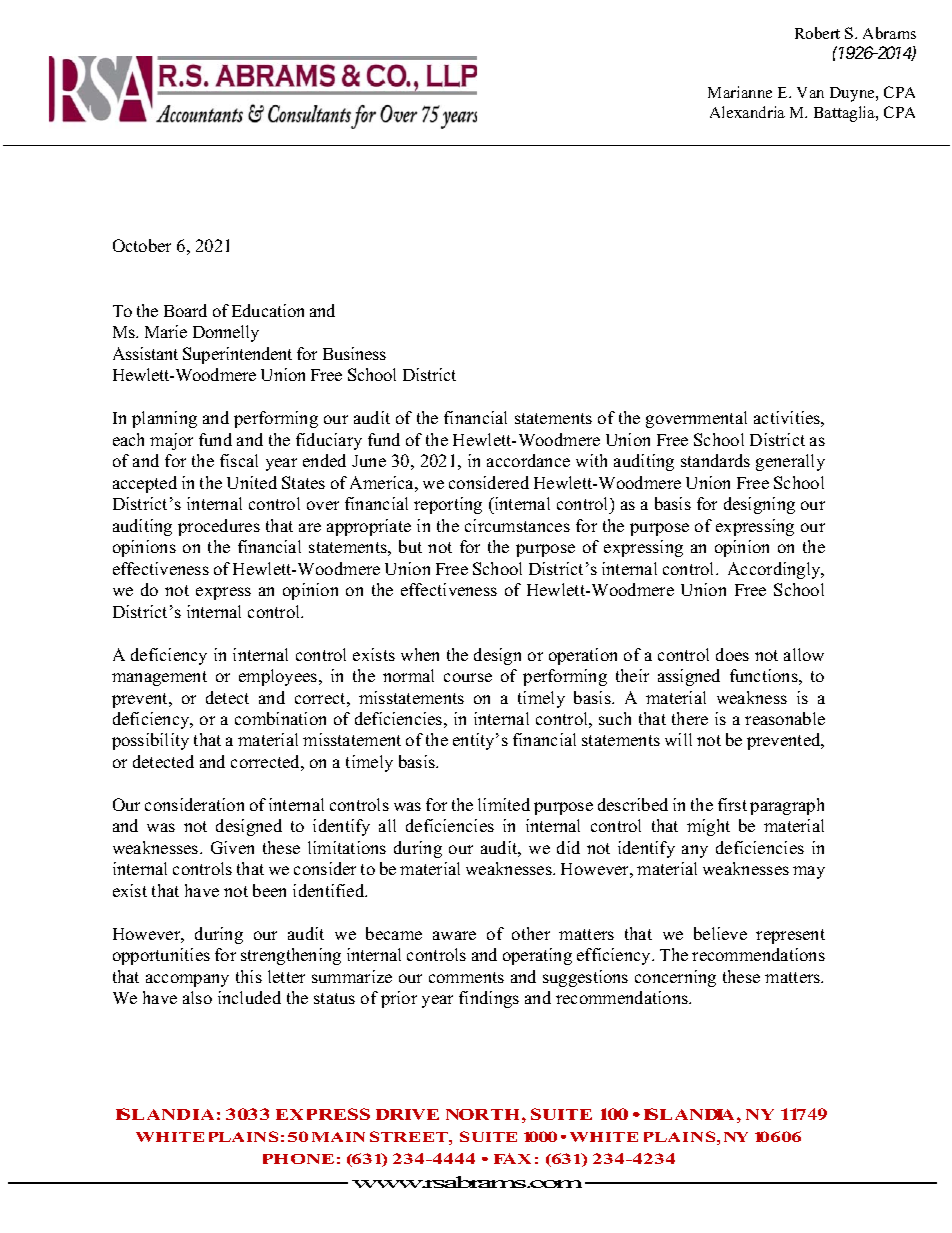  I want to click on planning, so click(164, 419).
